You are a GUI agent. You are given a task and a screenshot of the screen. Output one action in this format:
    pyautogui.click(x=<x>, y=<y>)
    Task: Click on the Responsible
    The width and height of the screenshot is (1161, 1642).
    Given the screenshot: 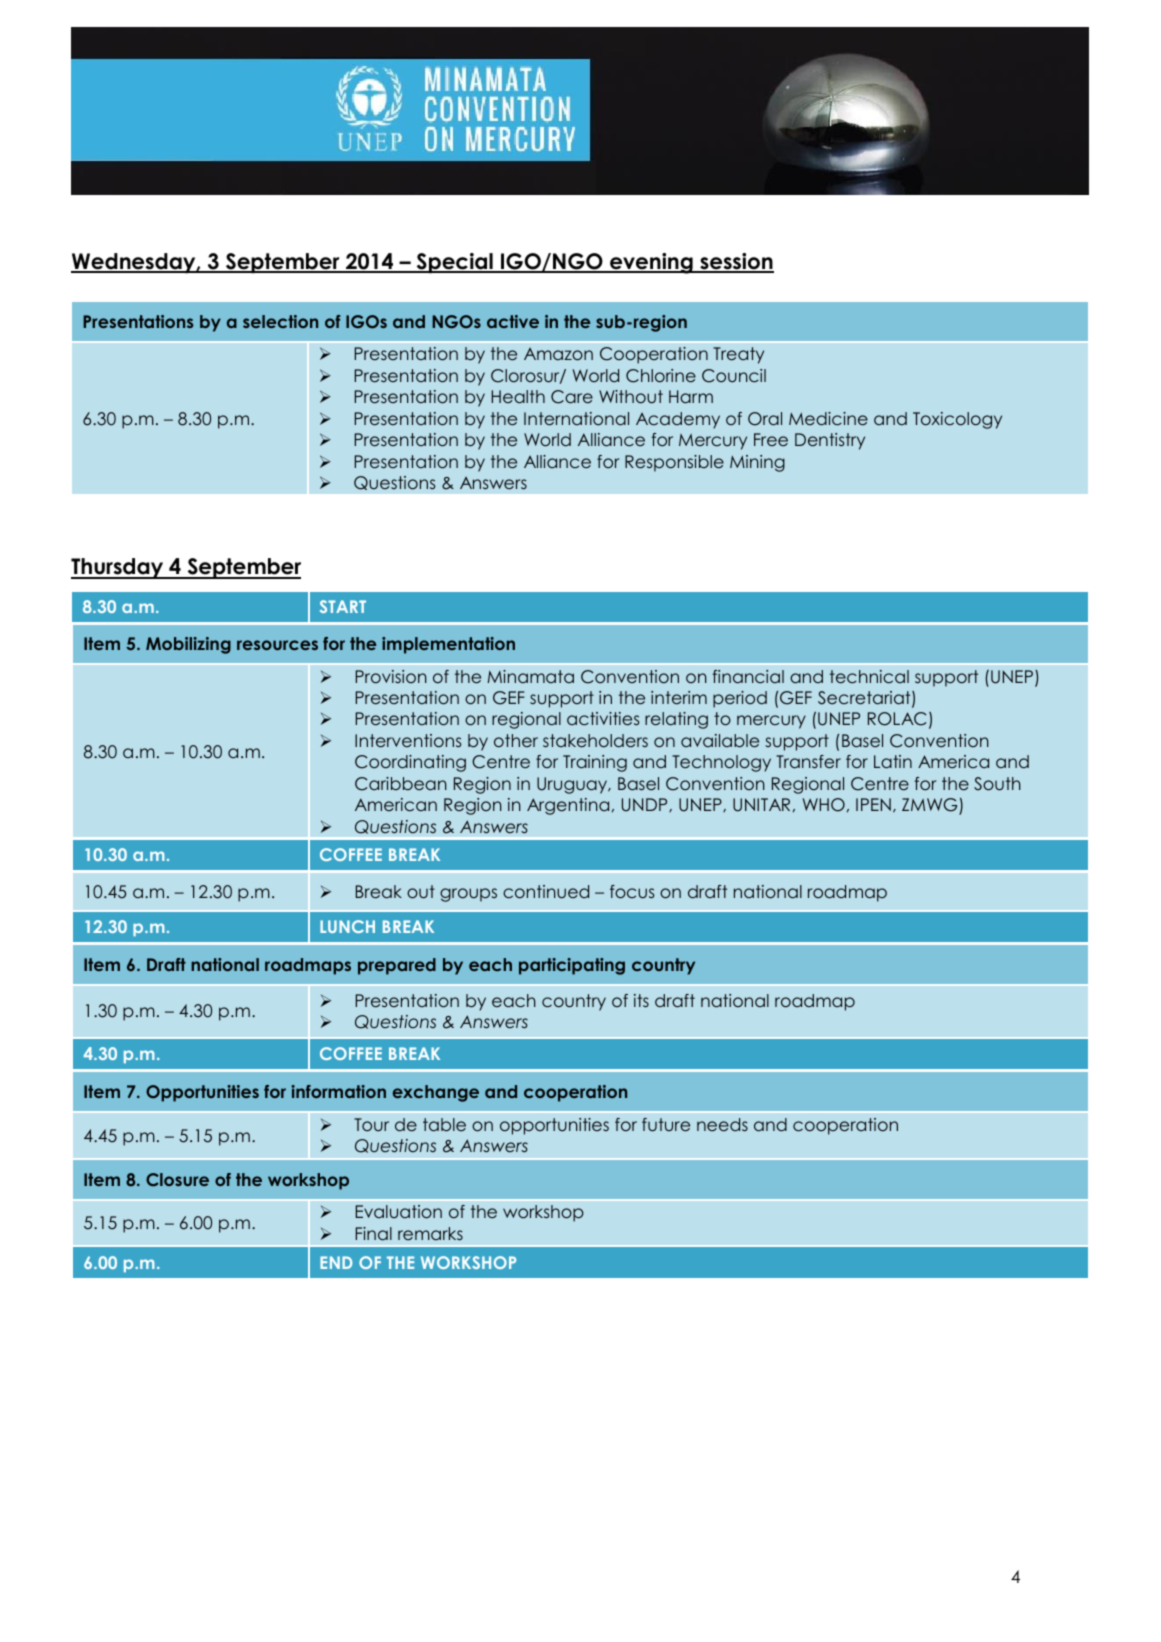 What is the action you would take?
    pyautogui.click(x=674, y=463)
